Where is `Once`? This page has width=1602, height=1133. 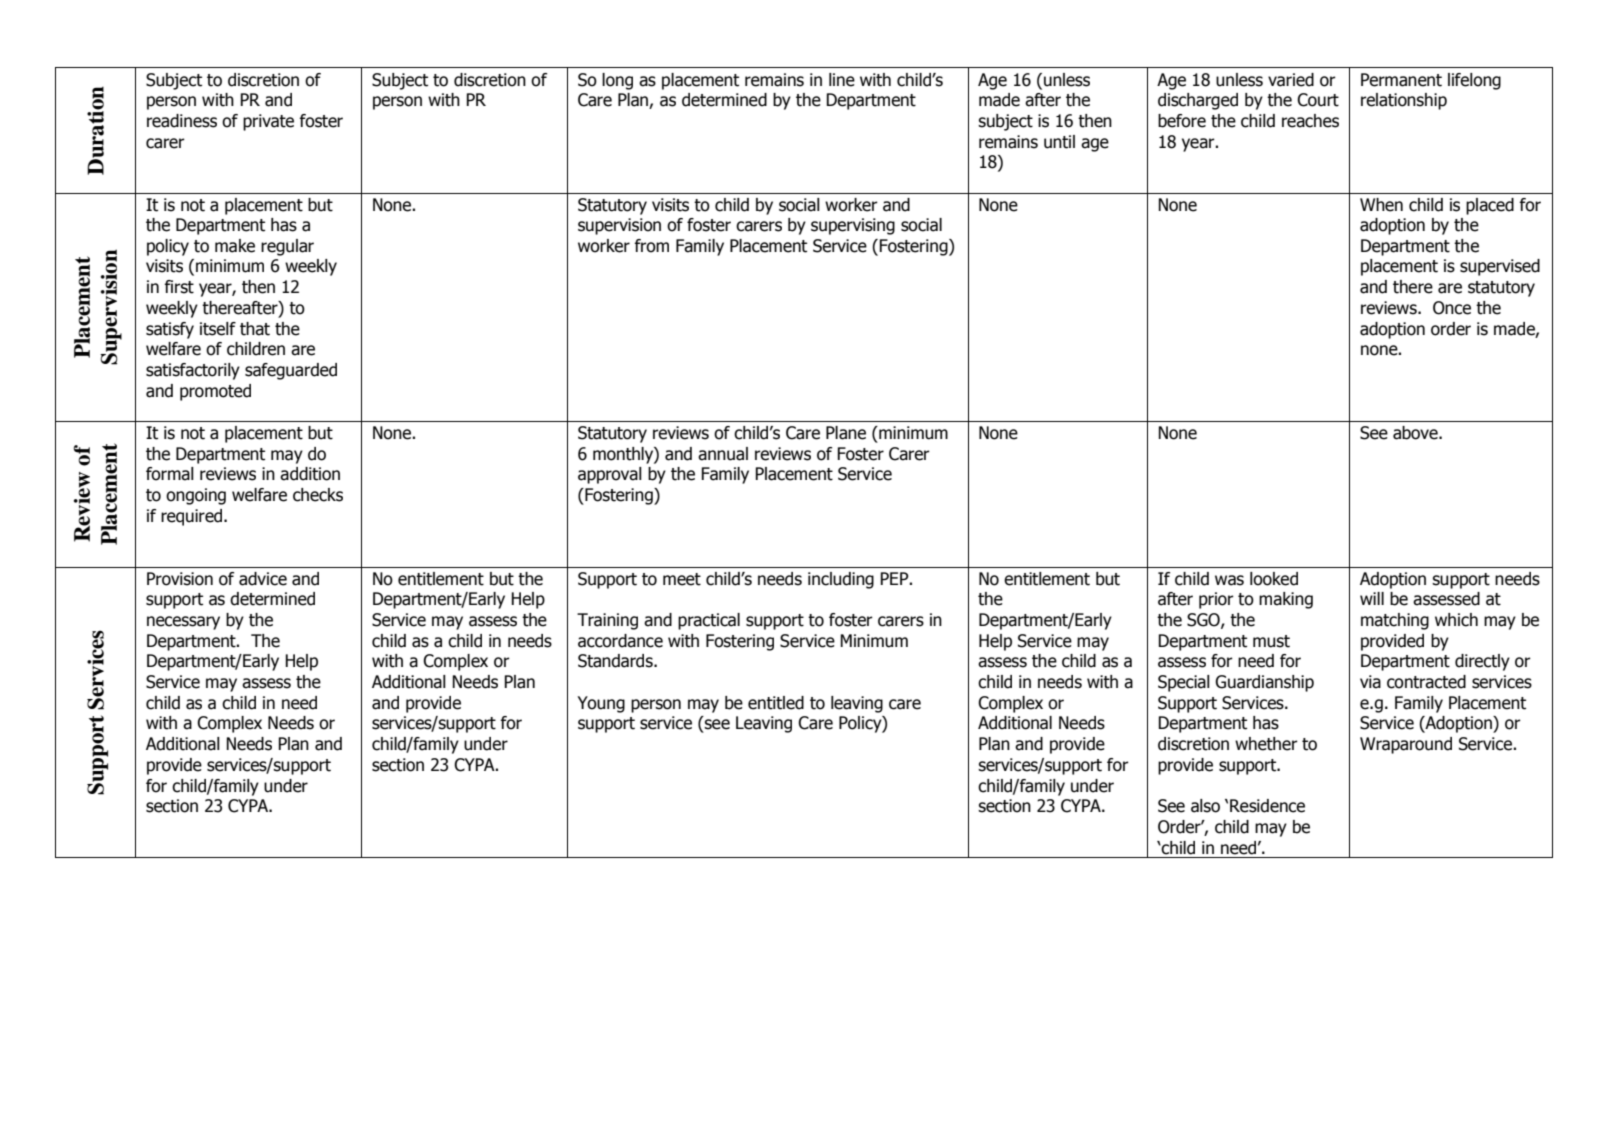 Once is located at coordinates (1452, 308).
